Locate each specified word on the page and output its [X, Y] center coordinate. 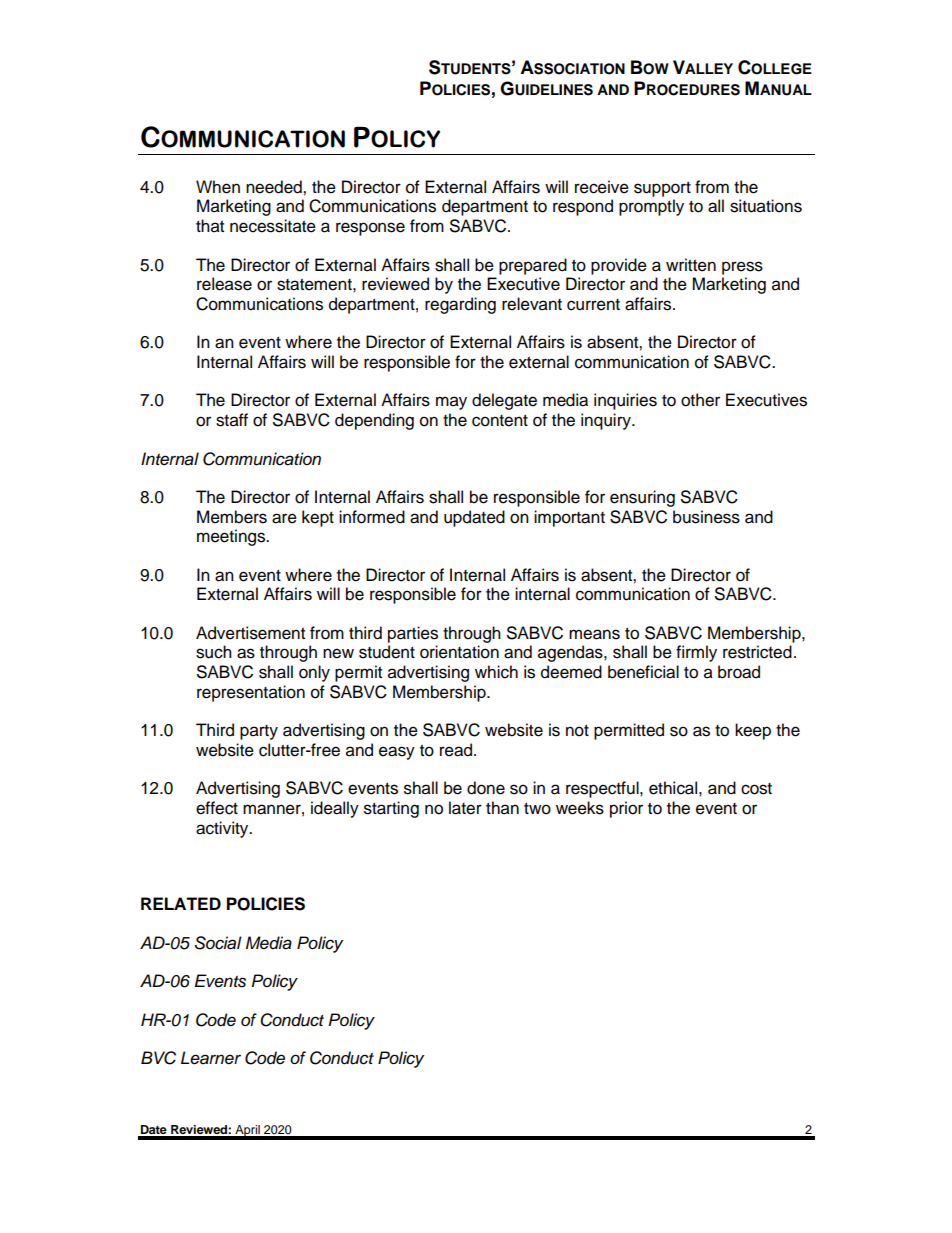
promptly [651, 207]
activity [223, 829]
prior [626, 809]
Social [218, 943]
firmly [696, 653]
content [500, 421]
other [700, 400]
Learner [211, 1058]
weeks [580, 808]
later [465, 808]
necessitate [273, 226]
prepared [533, 266]
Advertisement [250, 633]
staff [232, 420]
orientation [459, 652]
